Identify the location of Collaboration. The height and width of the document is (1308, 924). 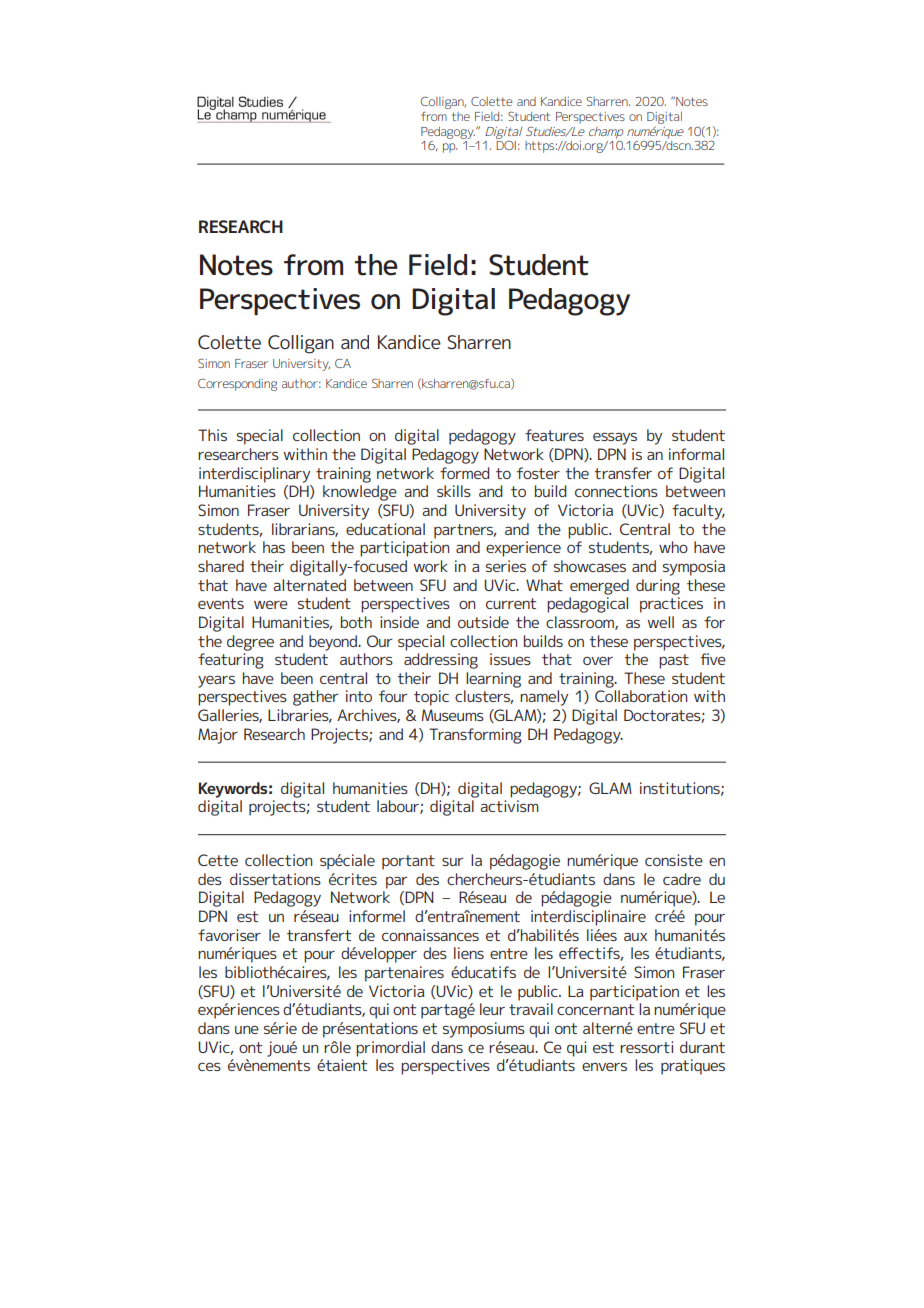
(641, 696).
